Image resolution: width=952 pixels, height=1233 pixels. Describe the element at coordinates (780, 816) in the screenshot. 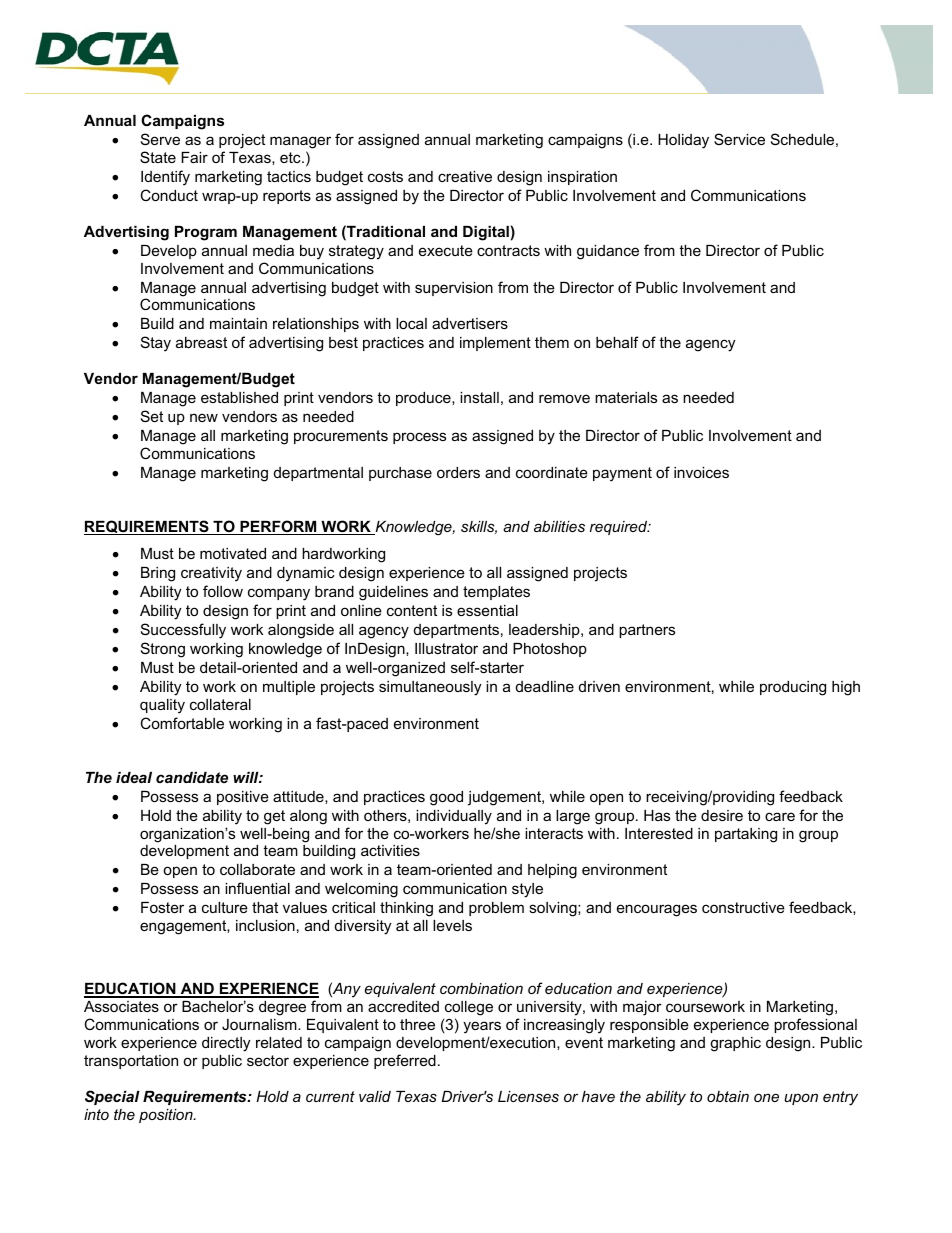

I see `care` at that location.
